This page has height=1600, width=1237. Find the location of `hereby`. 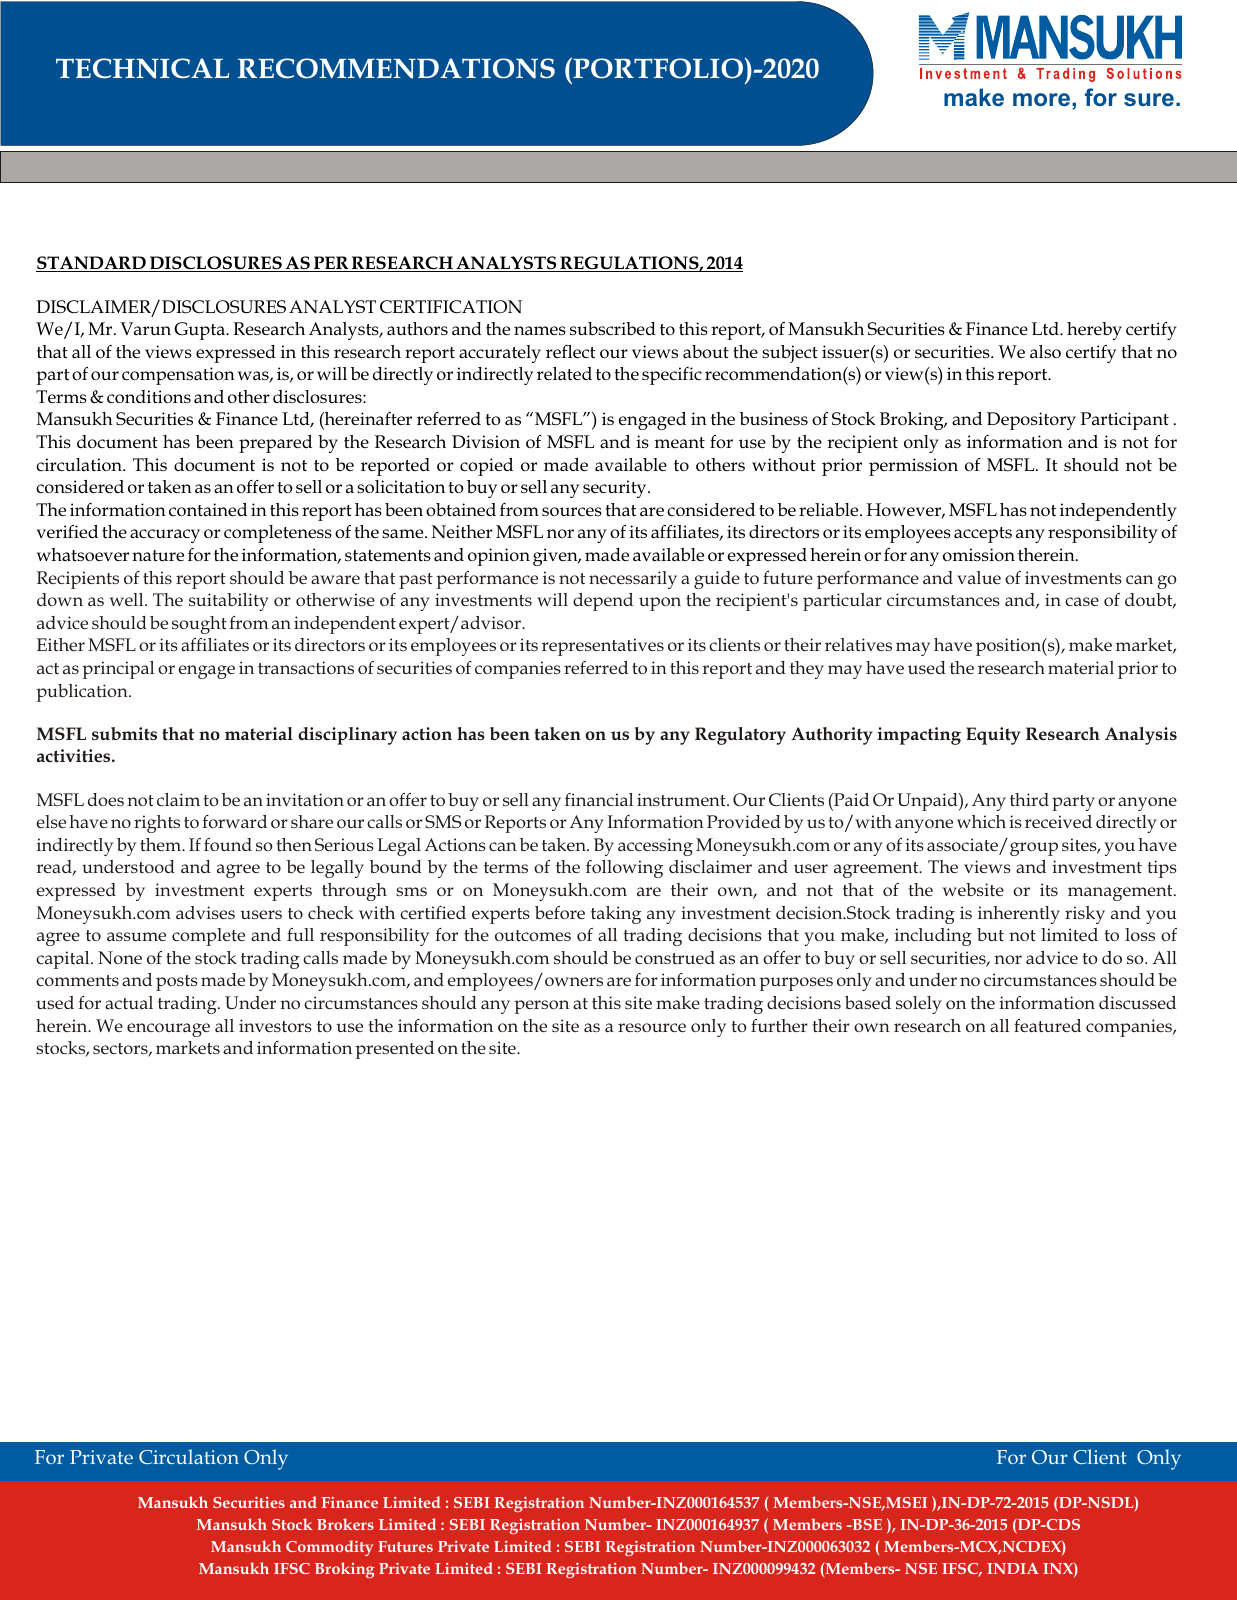

hereby is located at coordinates (1094, 331).
